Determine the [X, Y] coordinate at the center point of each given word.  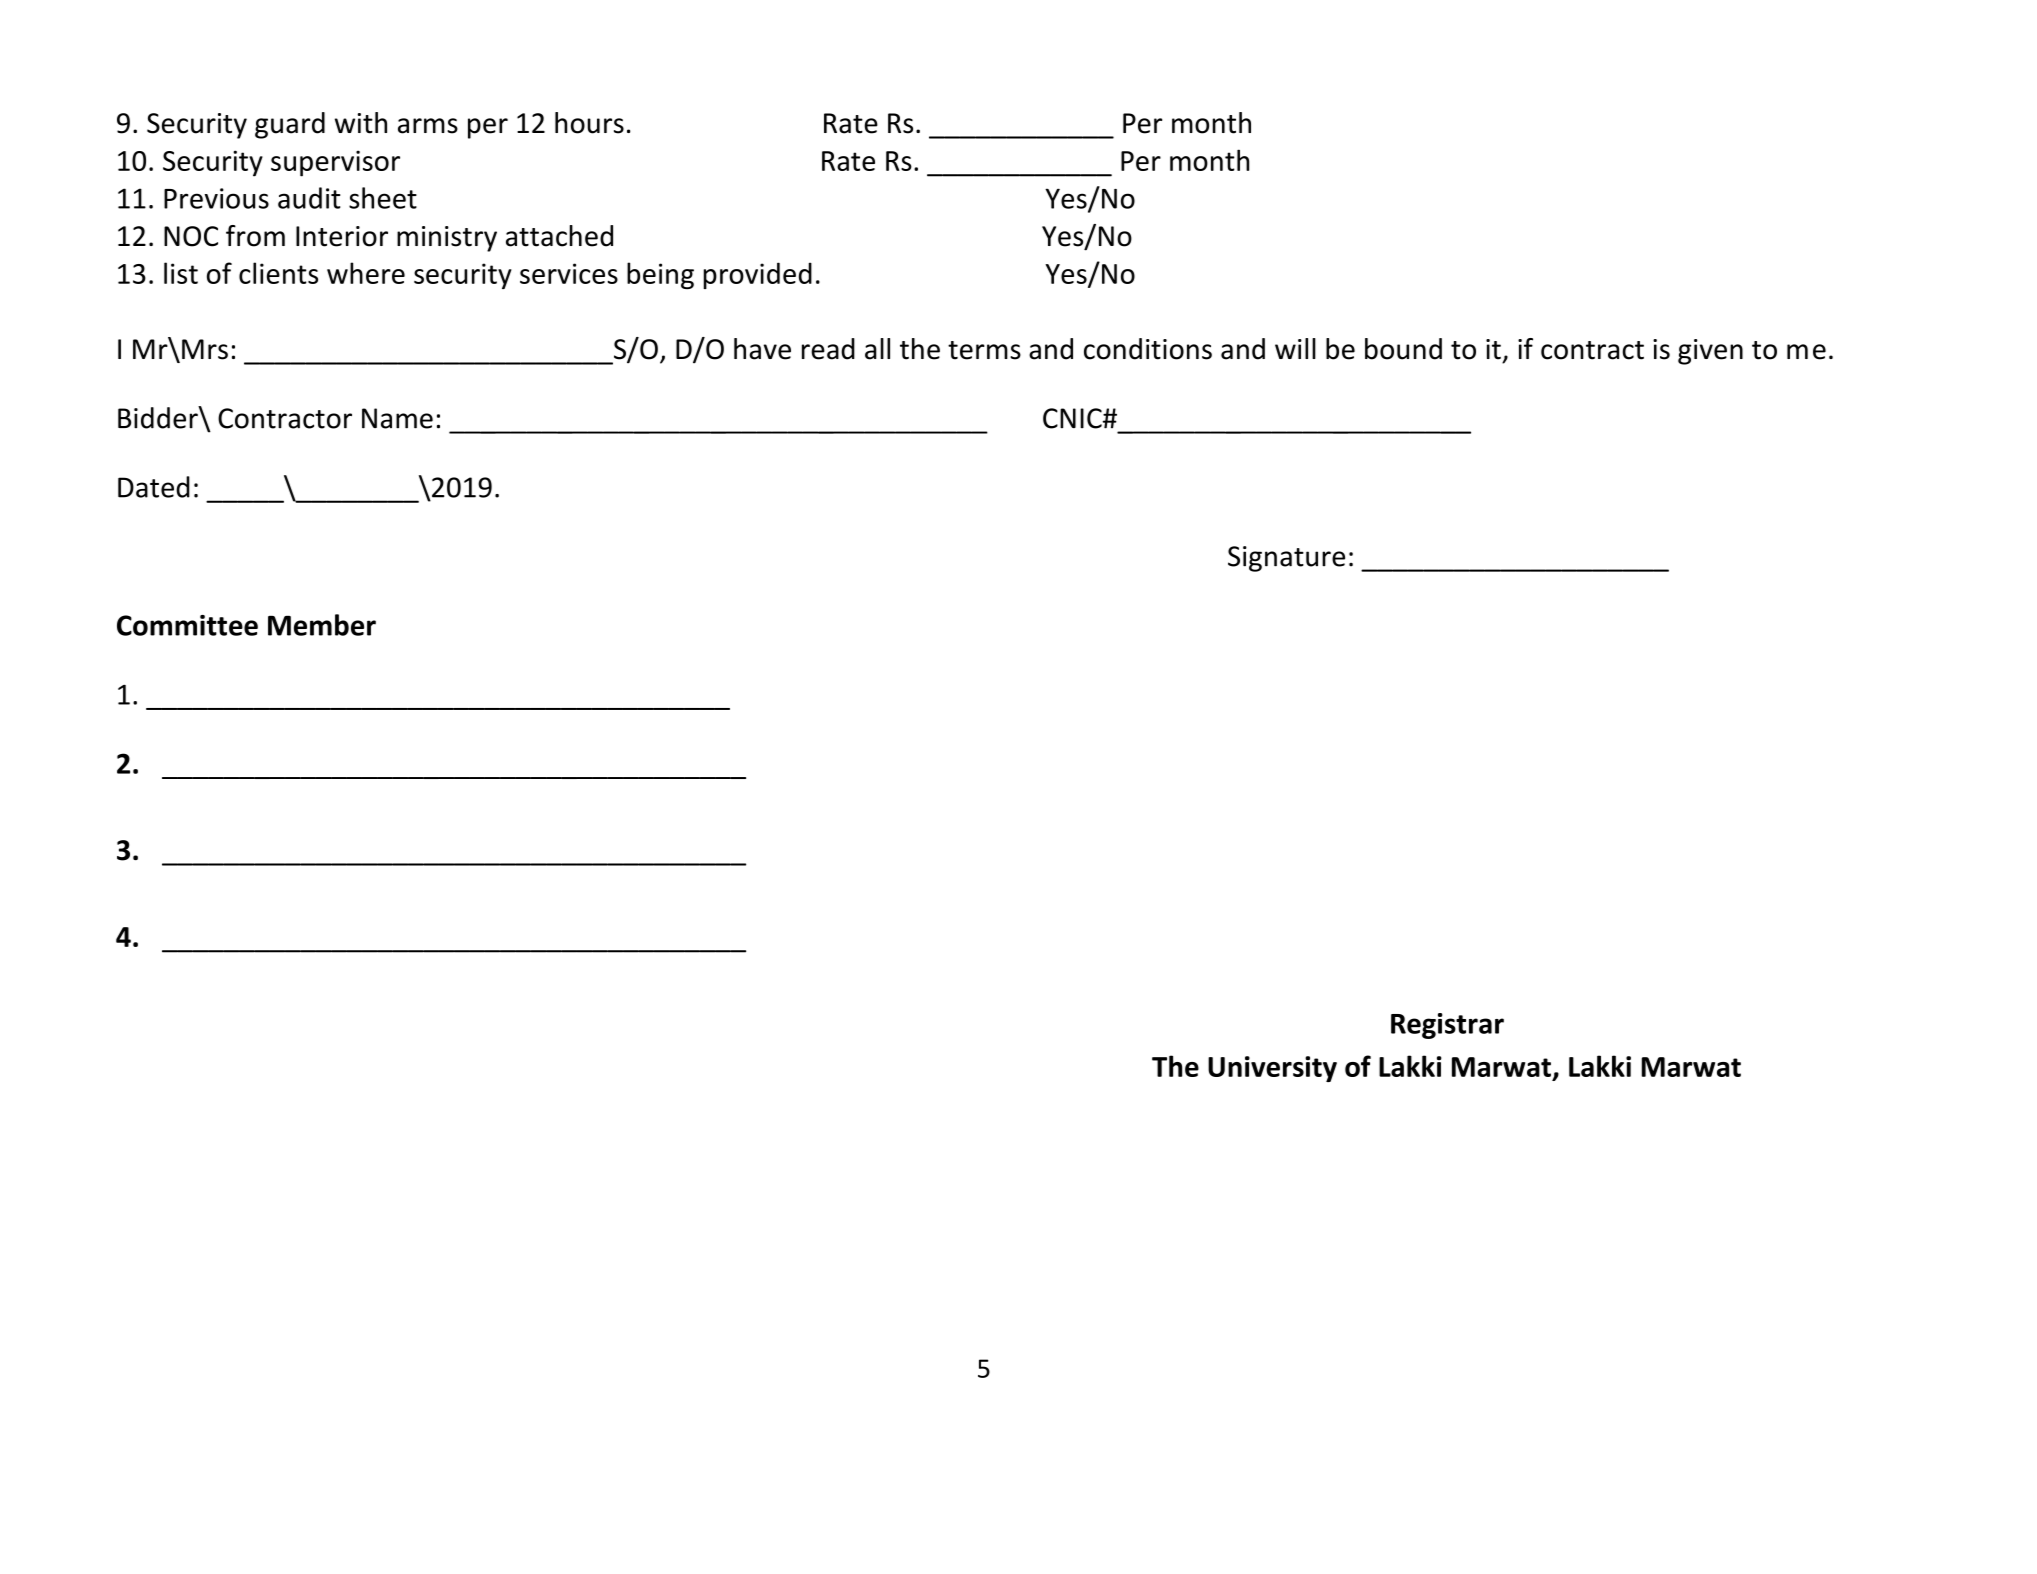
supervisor [335, 163]
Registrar [1447, 1026]
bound [1403, 349]
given [1710, 352]
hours [589, 123]
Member [322, 625]
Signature [1286, 559]
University [1272, 1069]
